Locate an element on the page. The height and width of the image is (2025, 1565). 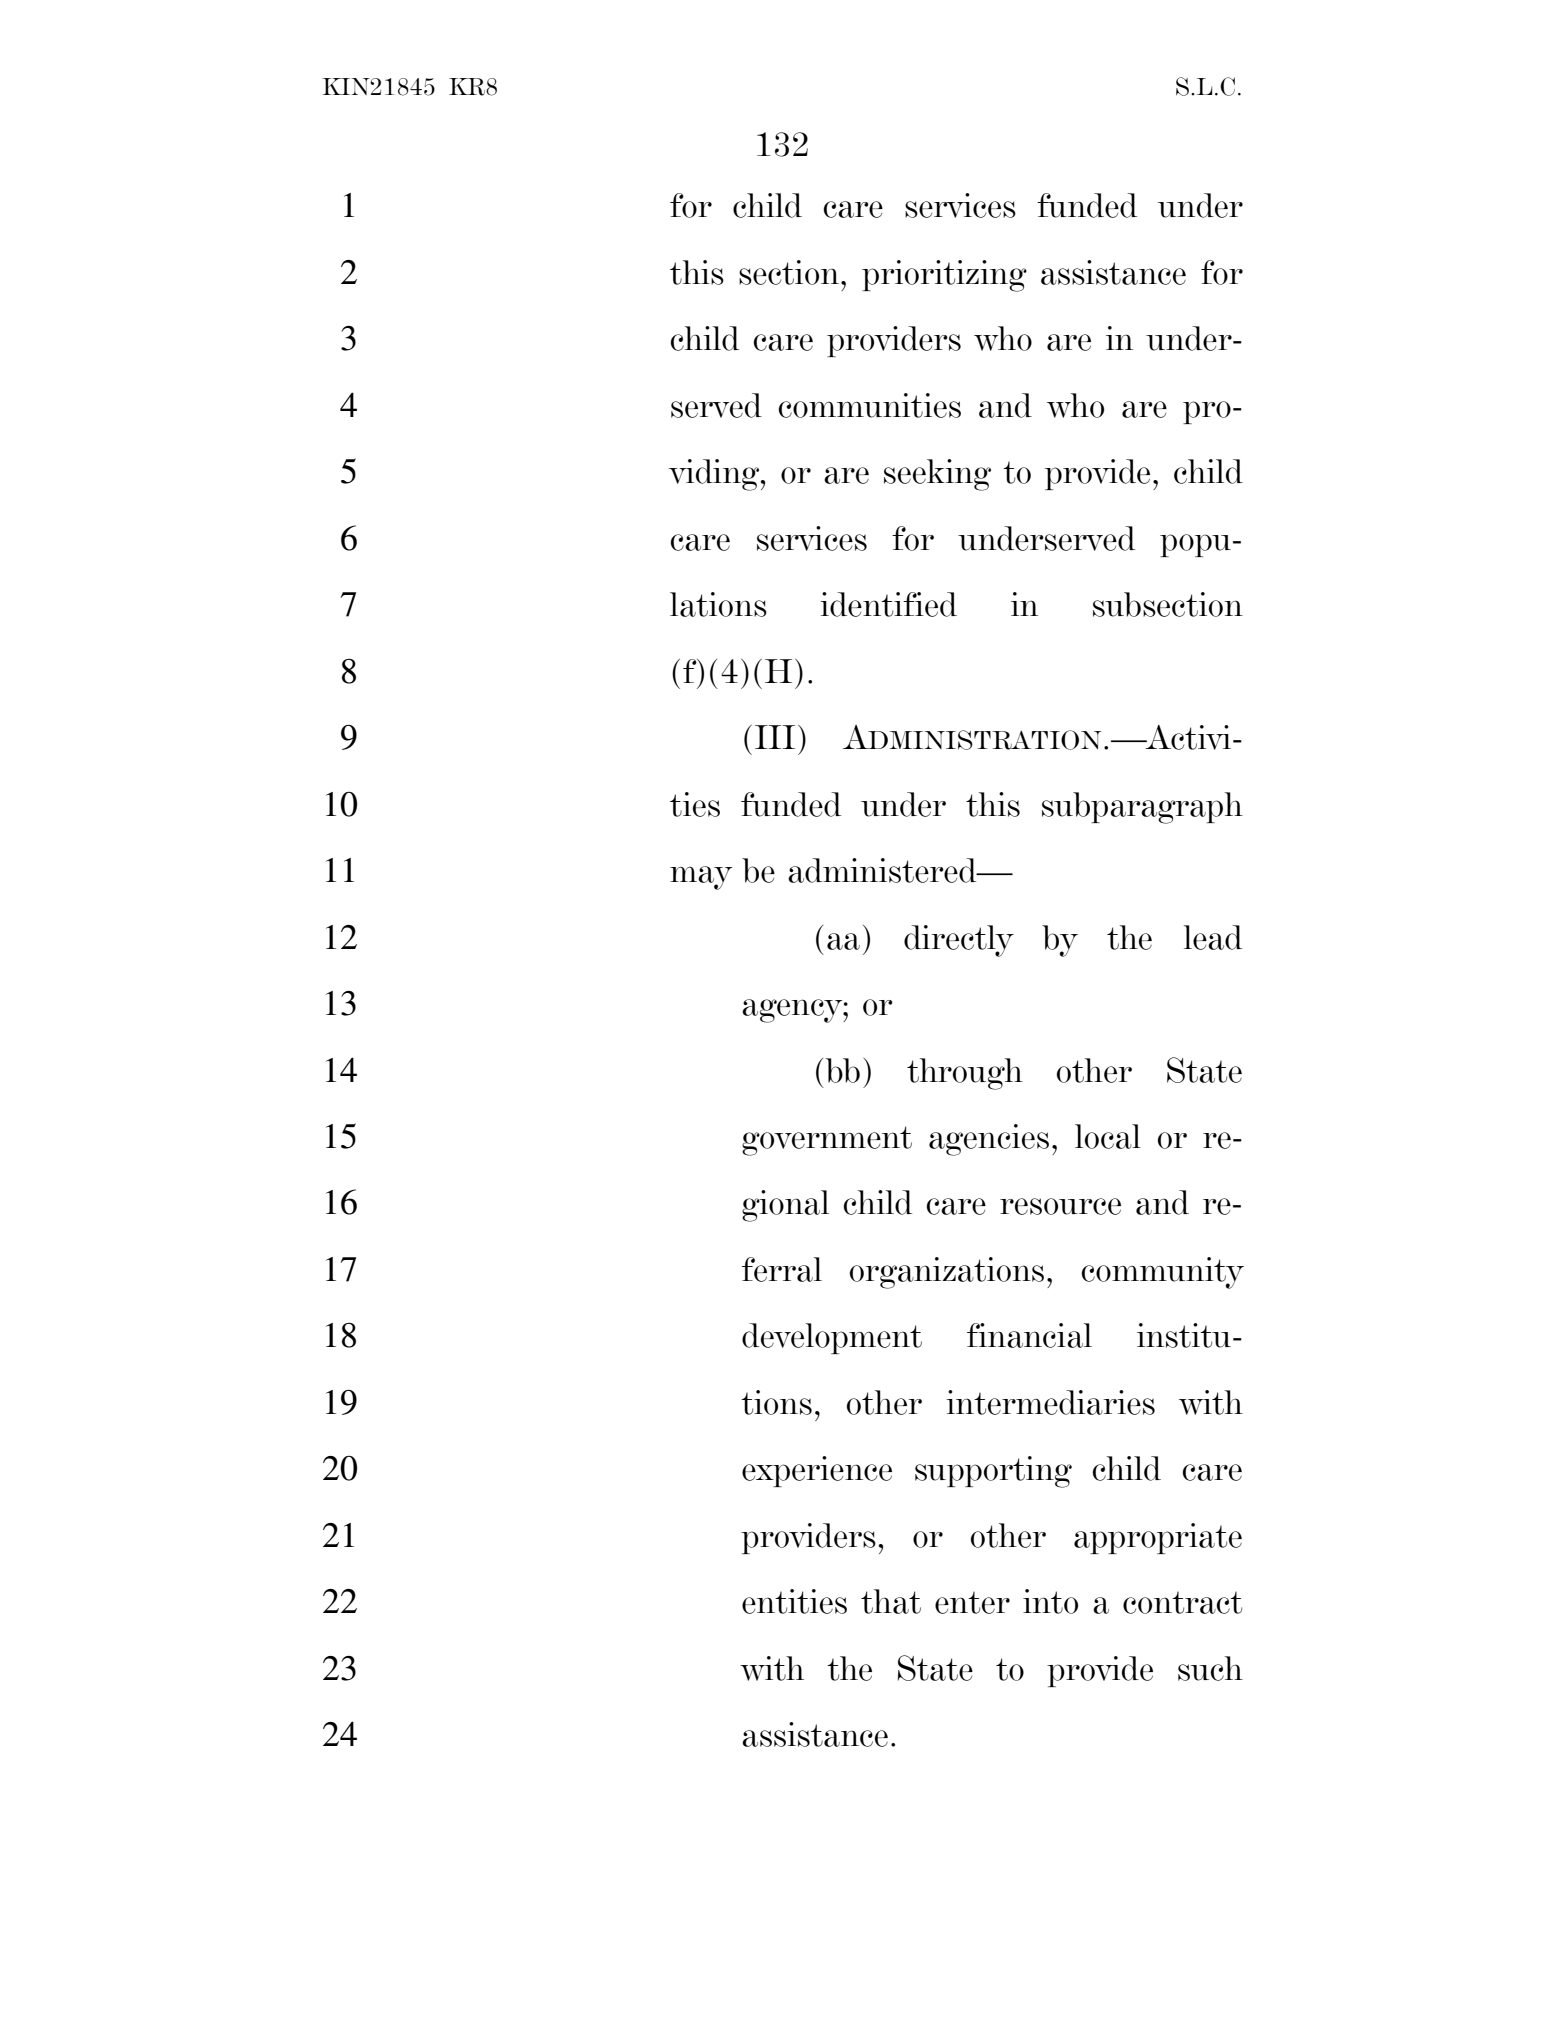
community is located at coordinates (1162, 1273).
